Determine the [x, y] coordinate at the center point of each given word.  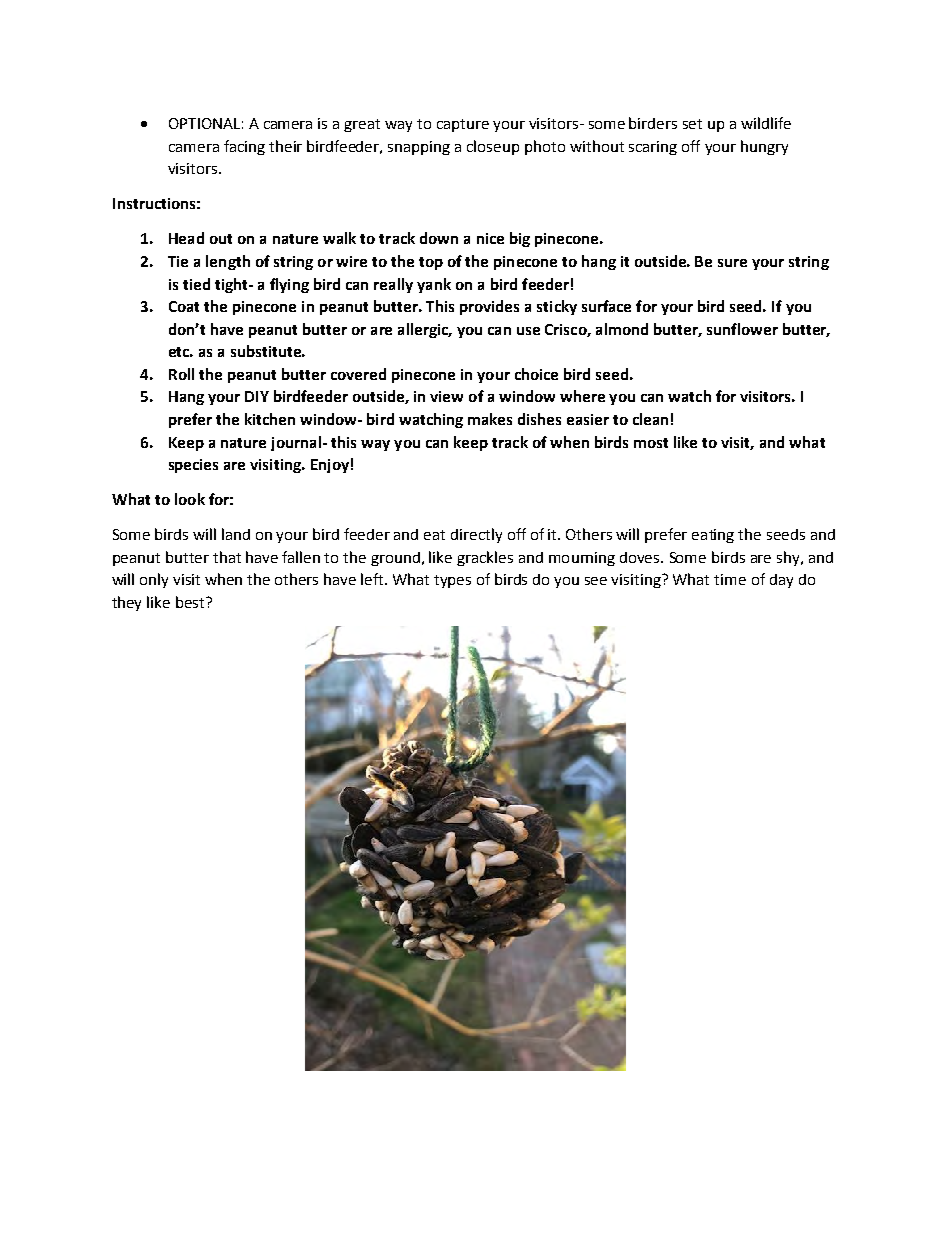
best [191, 602]
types [452, 581]
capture [463, 125]
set [692, 124]
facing [244, 147]
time [730, 579]
